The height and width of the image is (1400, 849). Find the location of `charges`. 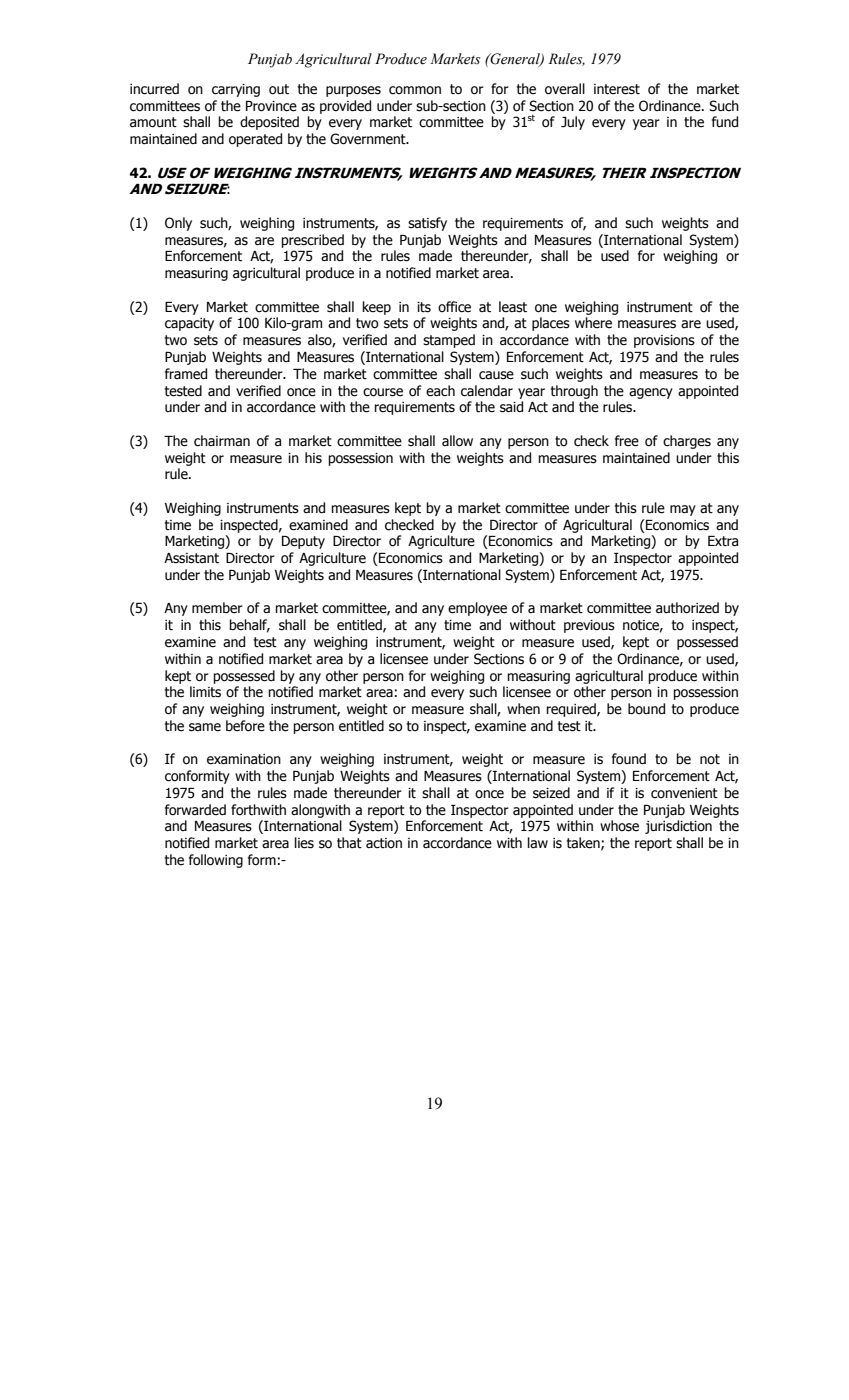

charges is located at coordinates (687, 442).
